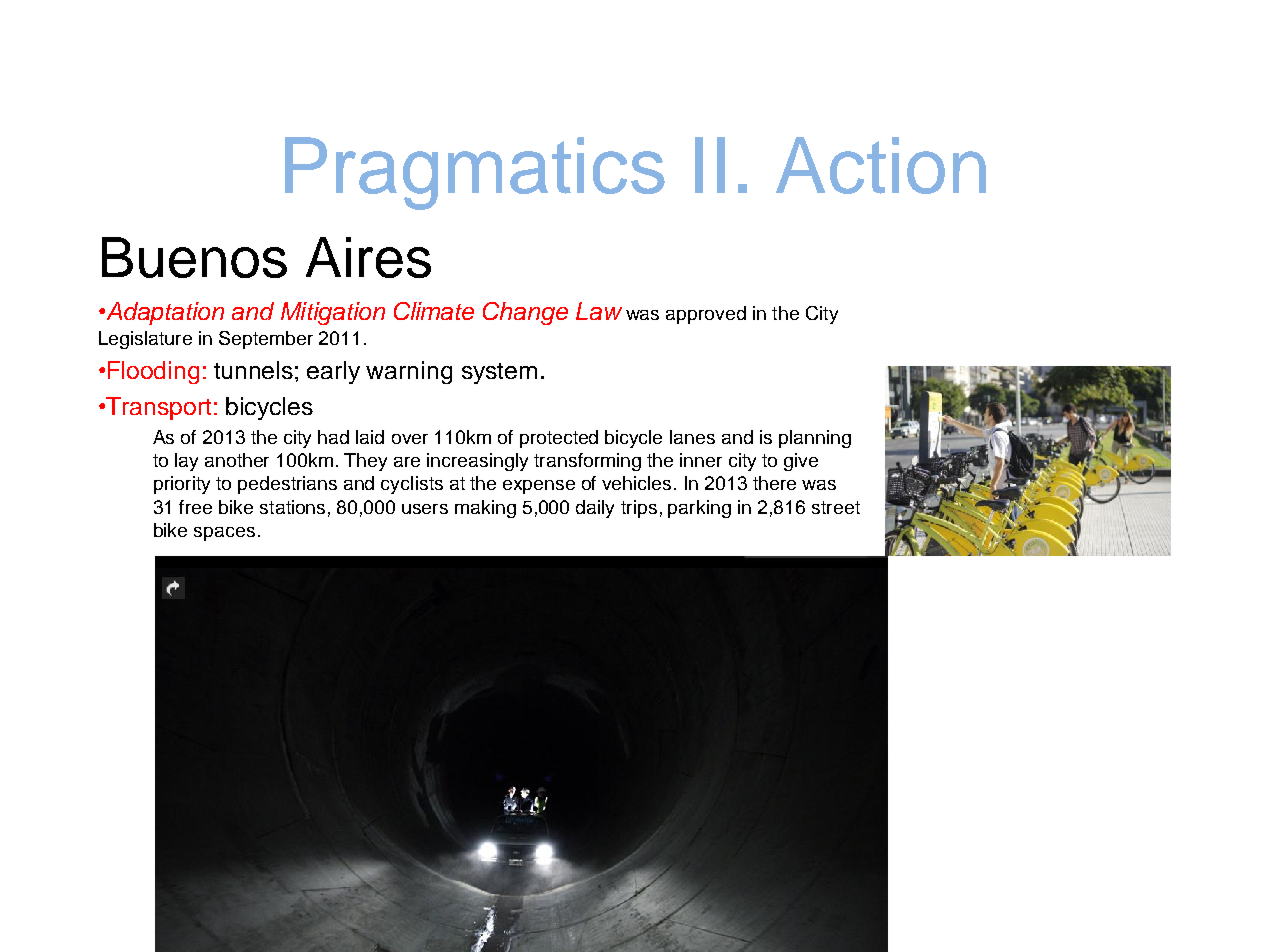 This image has height=952, width=1270. Describe the element at coordinates (224, 534) in the image. I see `spaces` at that location.
